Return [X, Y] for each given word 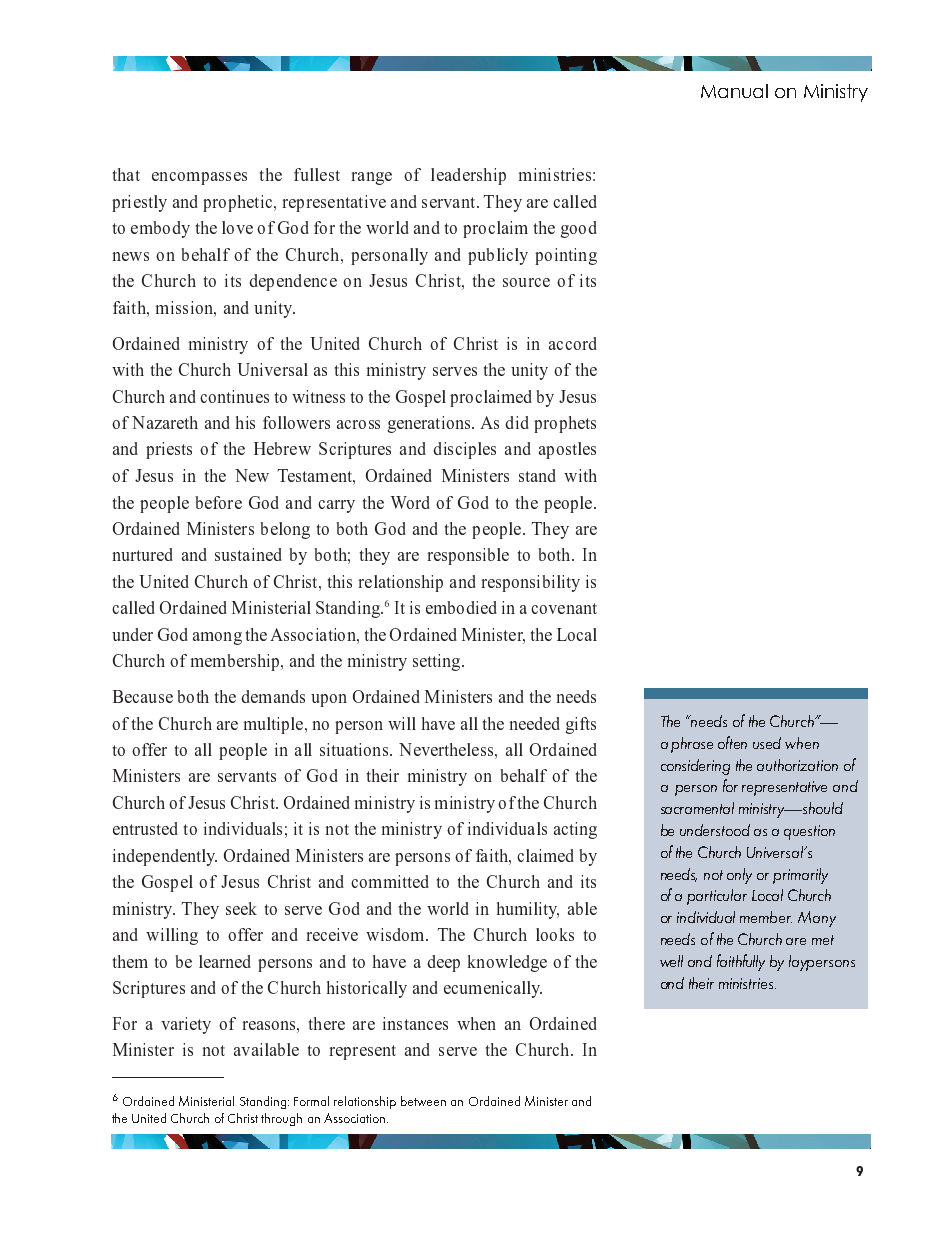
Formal [311, 1101]
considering [695, 767]
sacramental [697, 808]
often [732, 742]
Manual [734, 91]
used [767, 743]
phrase [692, 745]
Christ [243, 1118]
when [802, 743]
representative [784, 788]
